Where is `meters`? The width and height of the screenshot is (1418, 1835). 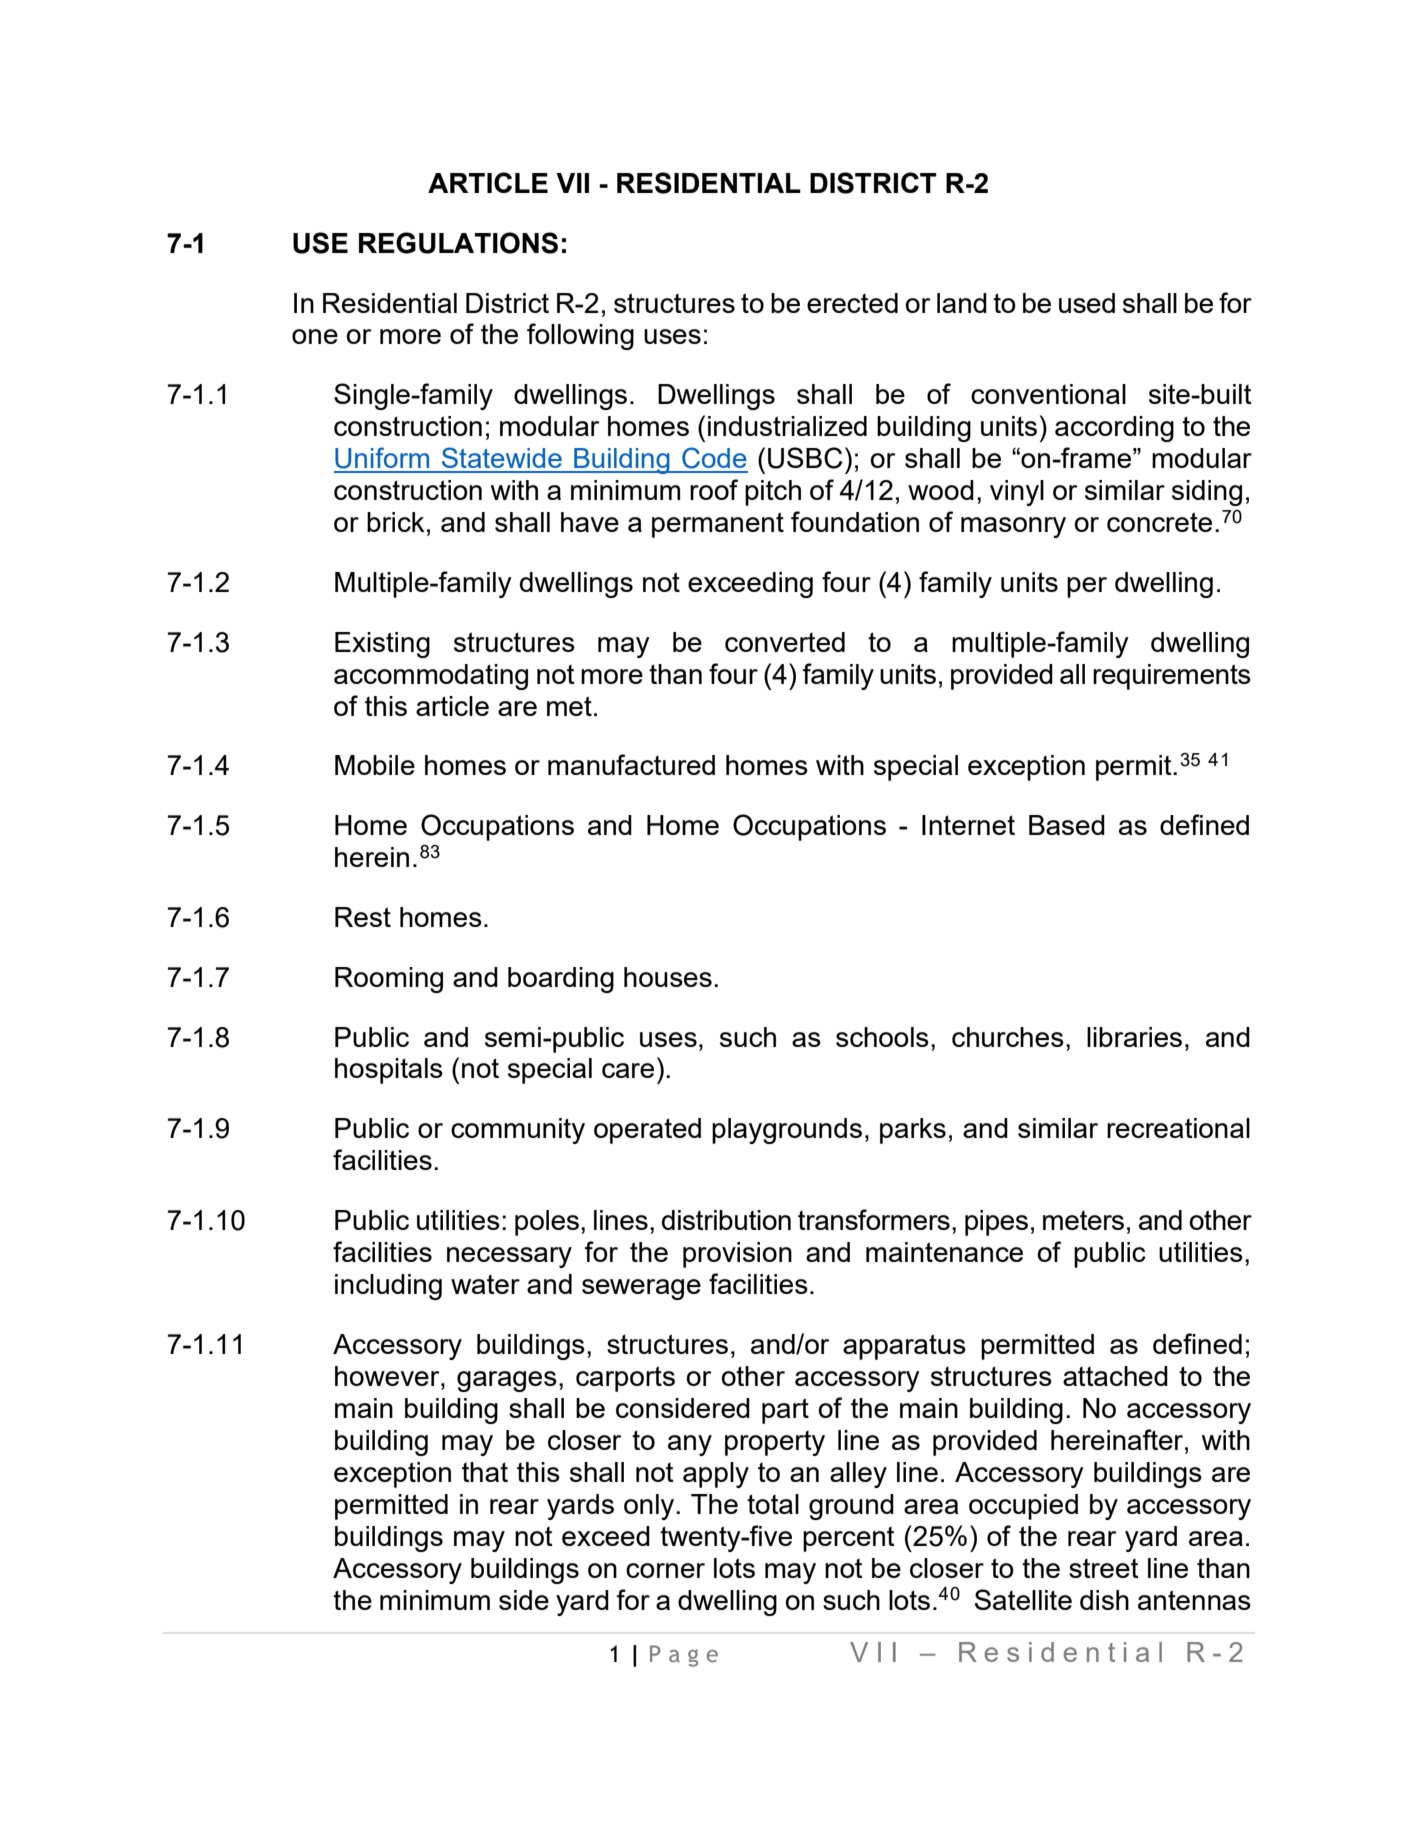
meters is located at coordinates (1083, 1220).
